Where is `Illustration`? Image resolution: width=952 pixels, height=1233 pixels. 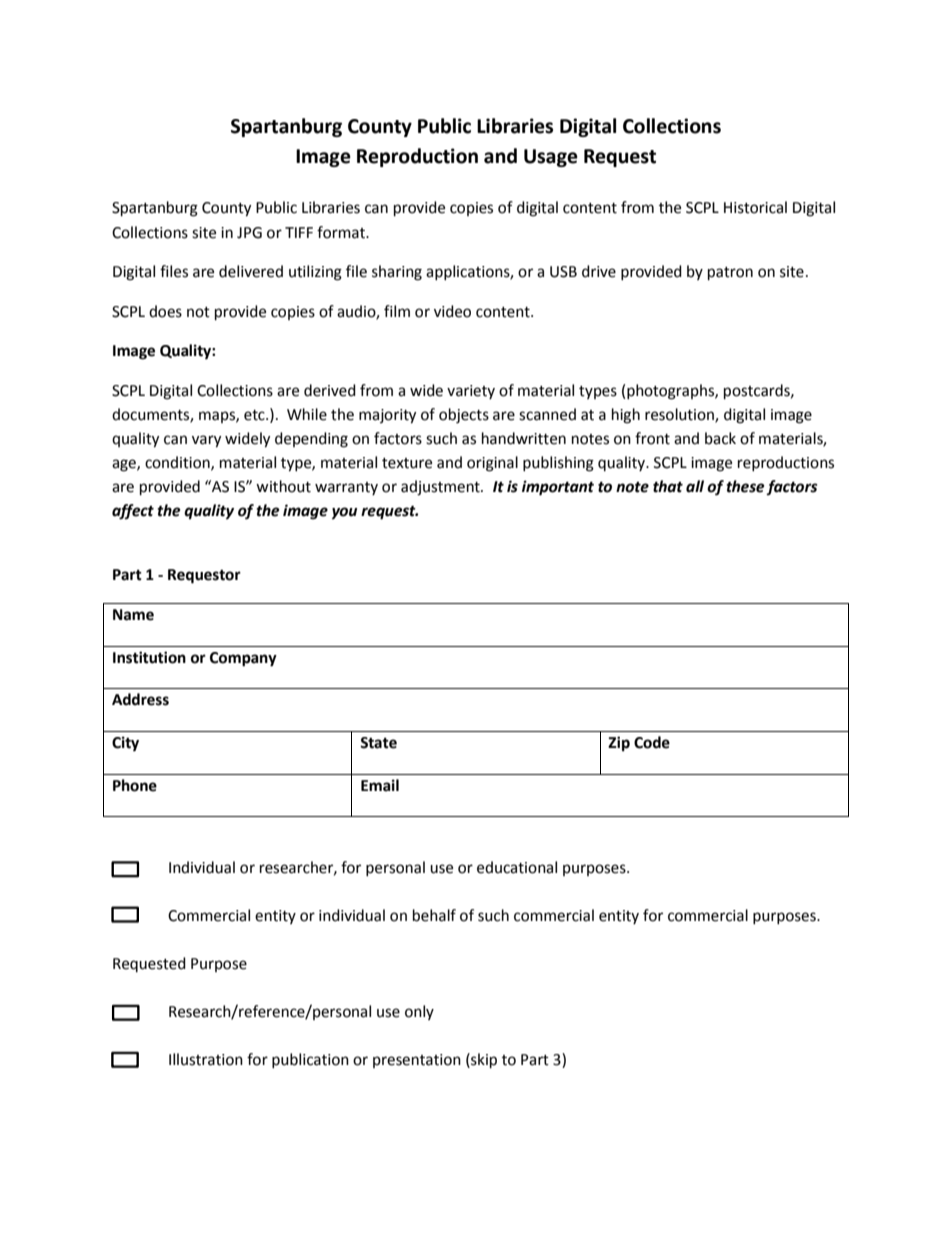
Illustration is located at coordinates (206, 1059).
